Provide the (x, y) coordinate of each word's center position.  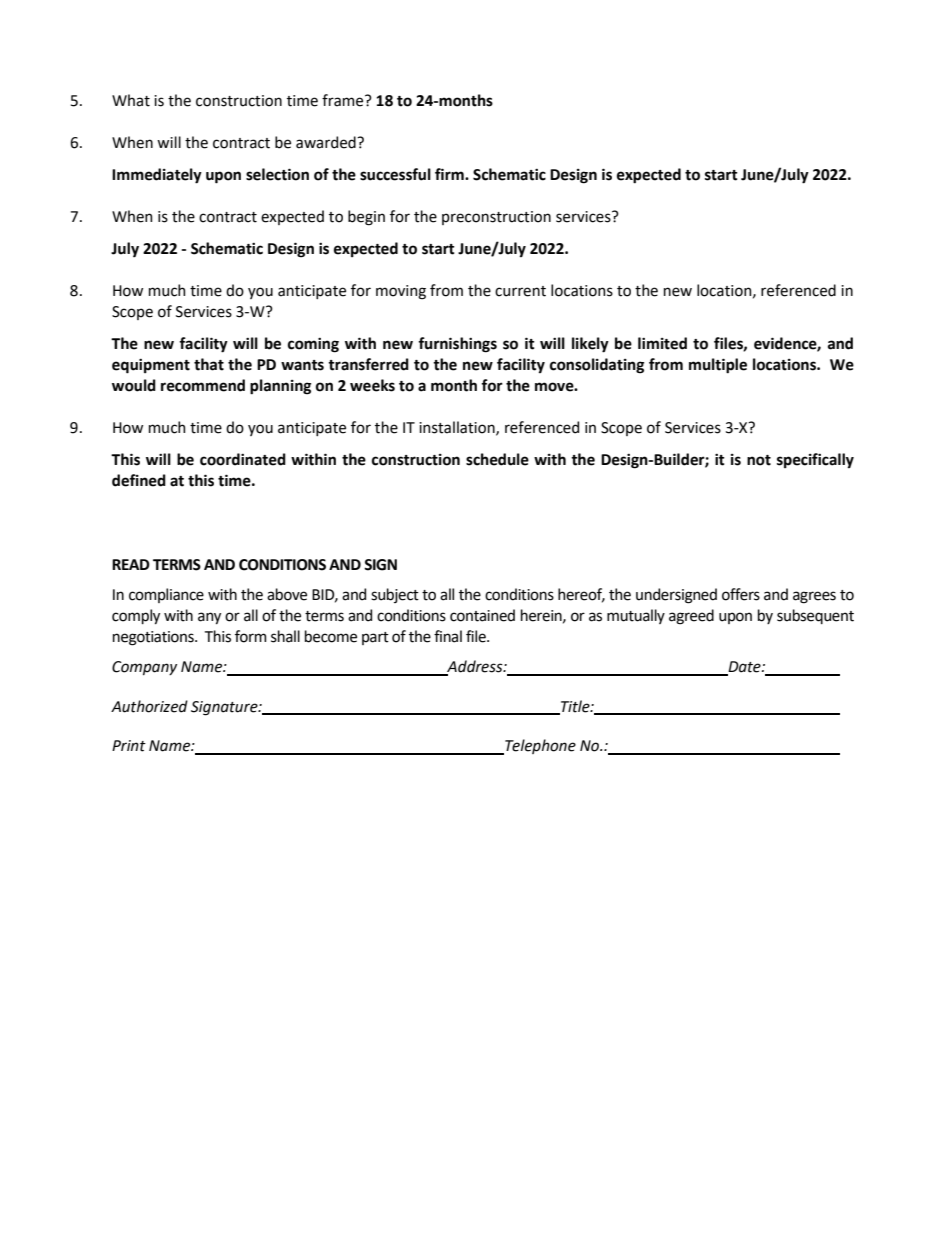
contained (482, 615)
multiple (718, 366)
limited (662, 343)
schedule (497, 459)
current (520, 291)
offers (741, 594)
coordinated (243, 459)
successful (395, 174)
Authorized (149, 706)
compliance (166, 595)
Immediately (157, 176)
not (759, 460)
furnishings (457, 345)
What (131, 100)
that (209, 364)
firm (450, 174)
